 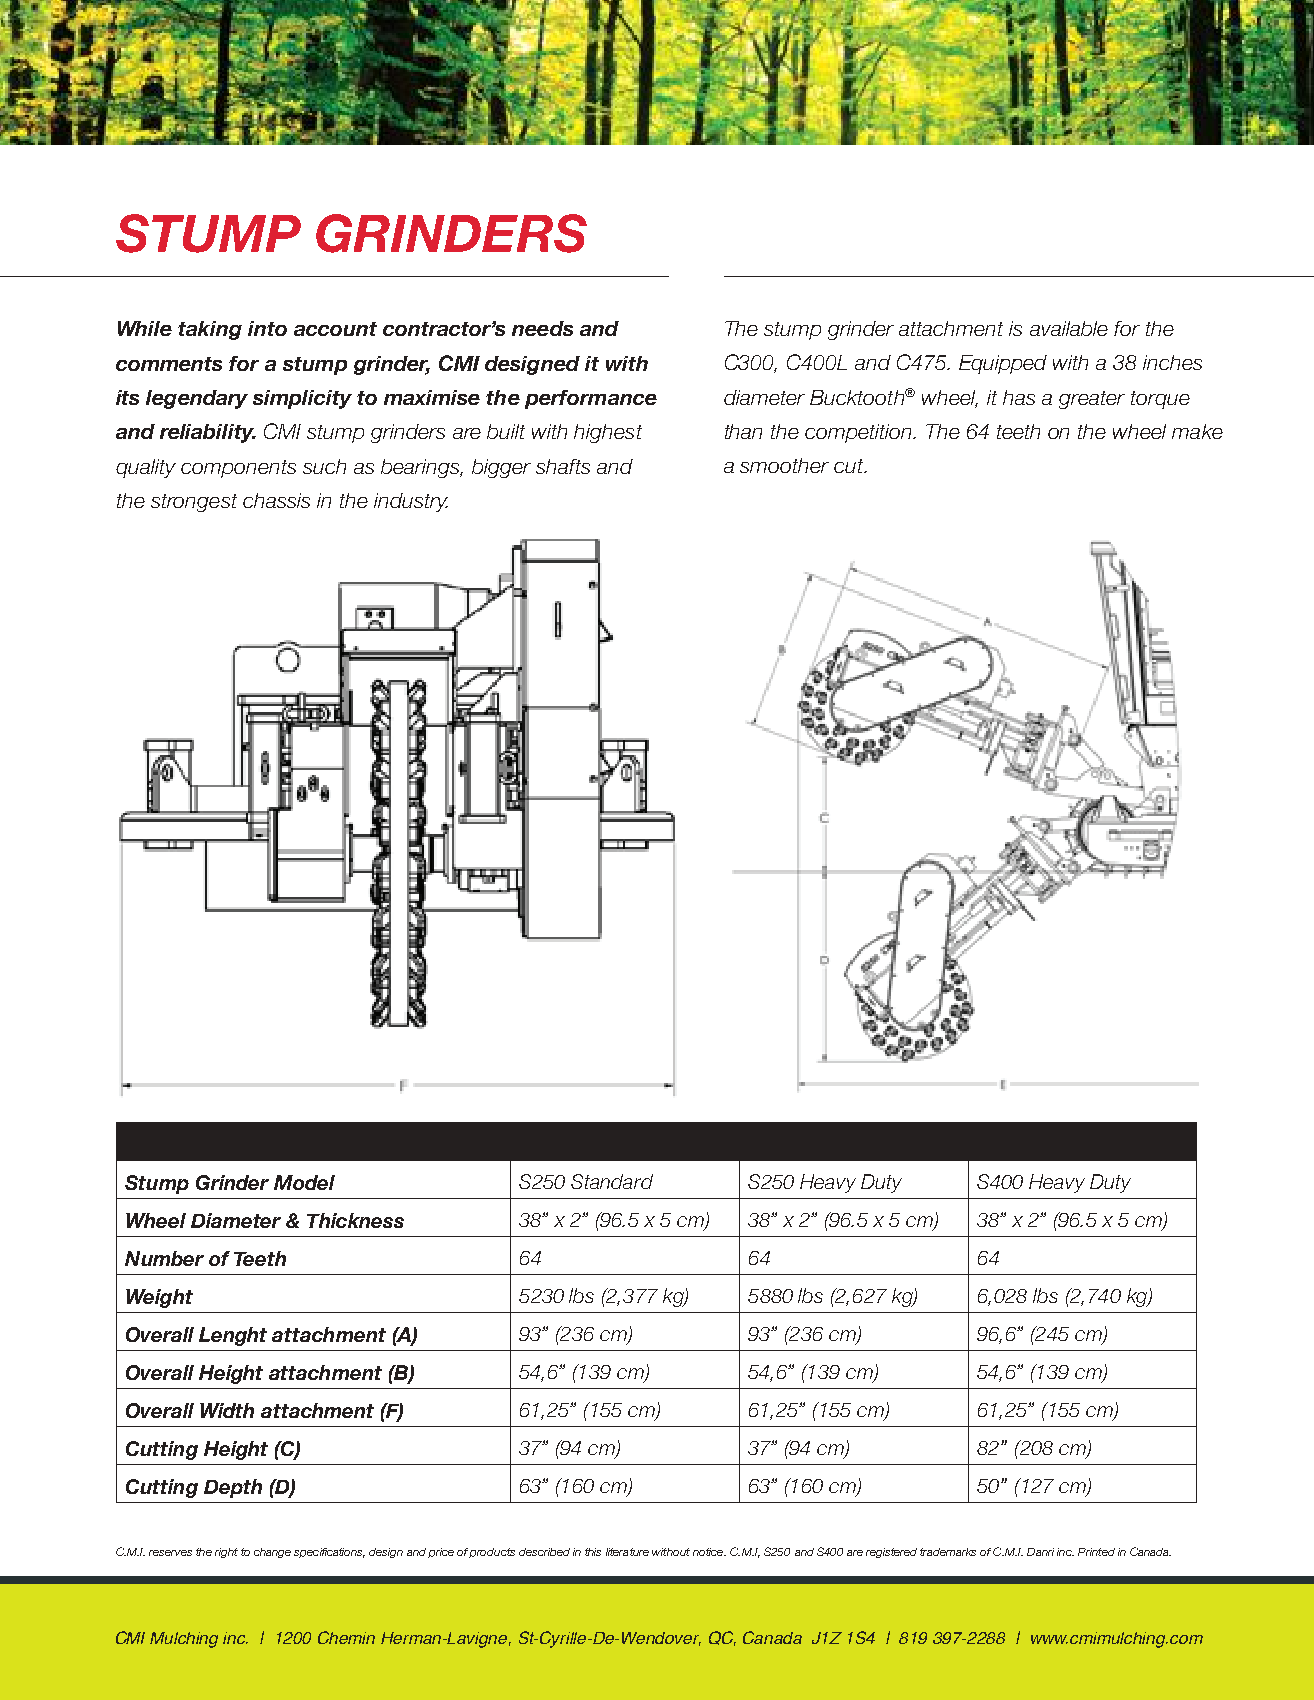 I want to click on change, so click(x=272, y=1553).
